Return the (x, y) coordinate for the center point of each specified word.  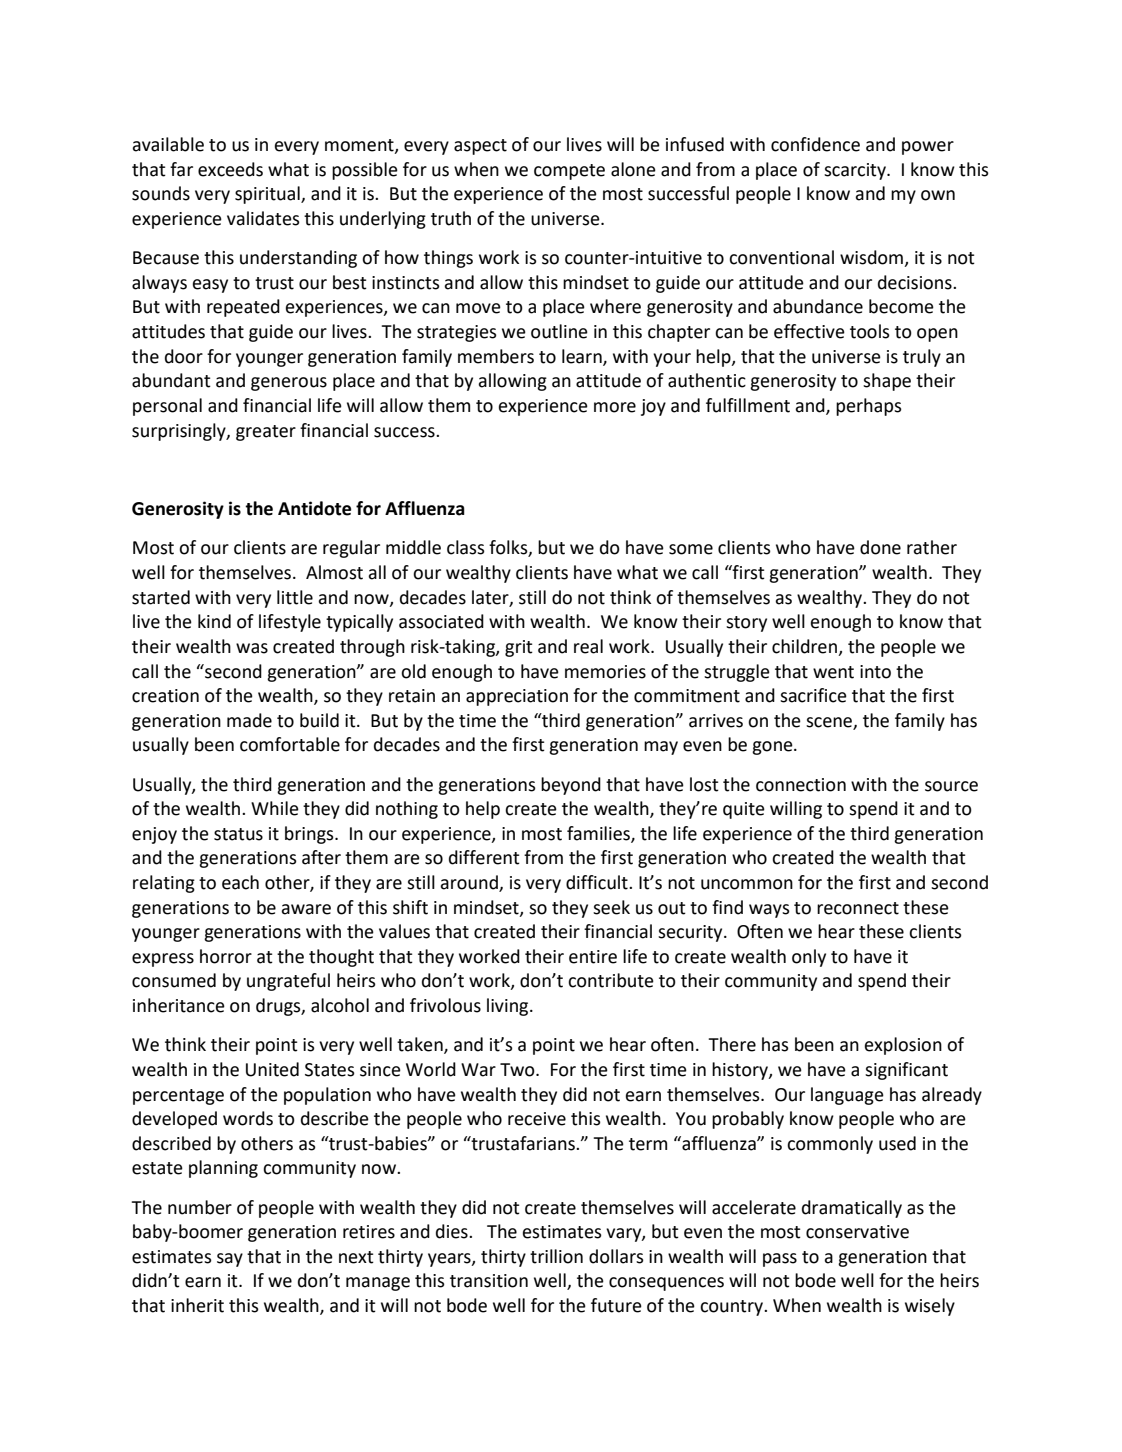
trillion (556, 1256)
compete (569, 172)
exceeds (230, 169)
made (249, 720)
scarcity (856, 171)
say (230, 1260)
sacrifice (813, 695)
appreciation (517, 697)
